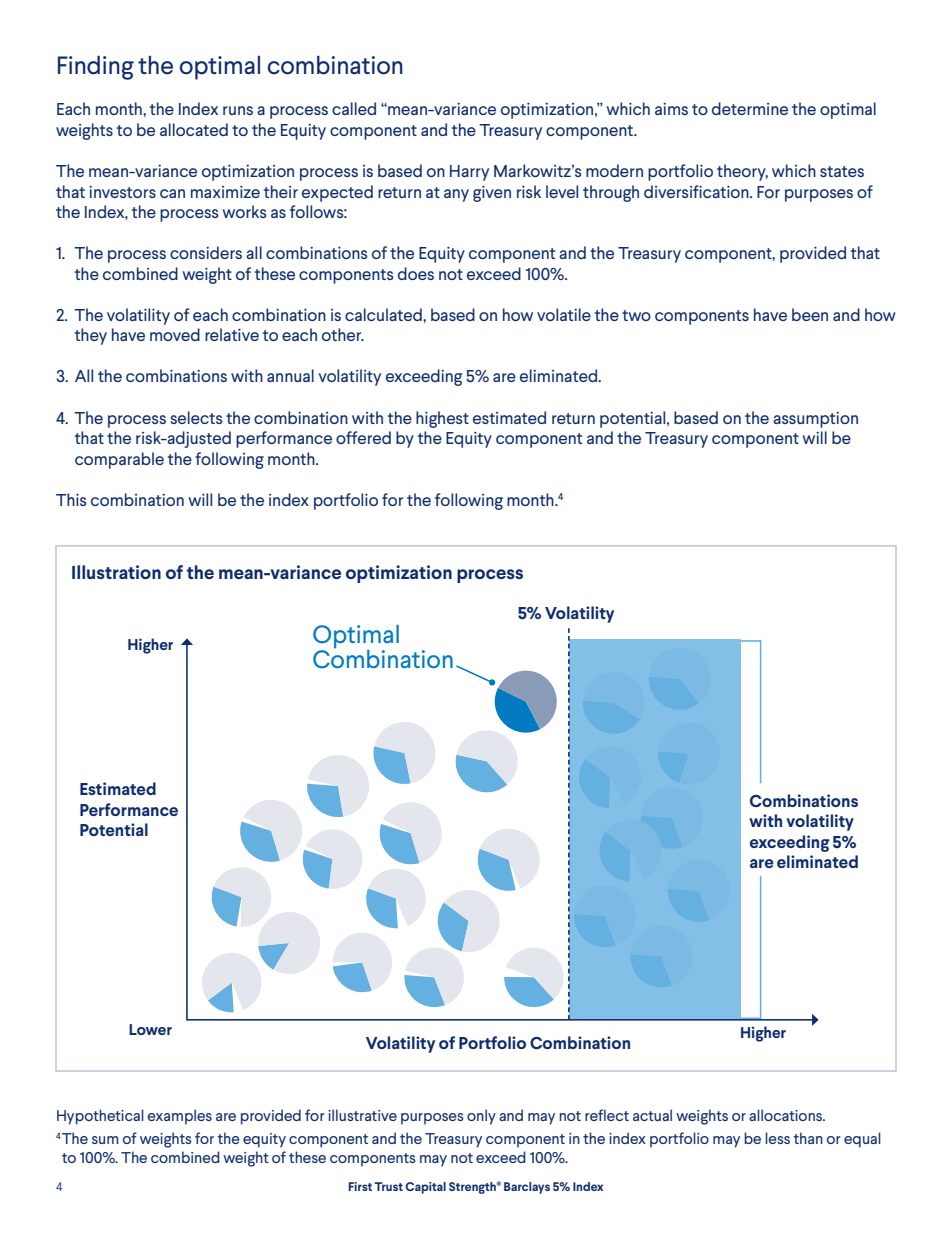 The width and height of the screenshot is (952, 1233). What do you see at coordinates (150, 1029) in the screenshot?
I see `Lower` at bounding box center [150, 1029].
